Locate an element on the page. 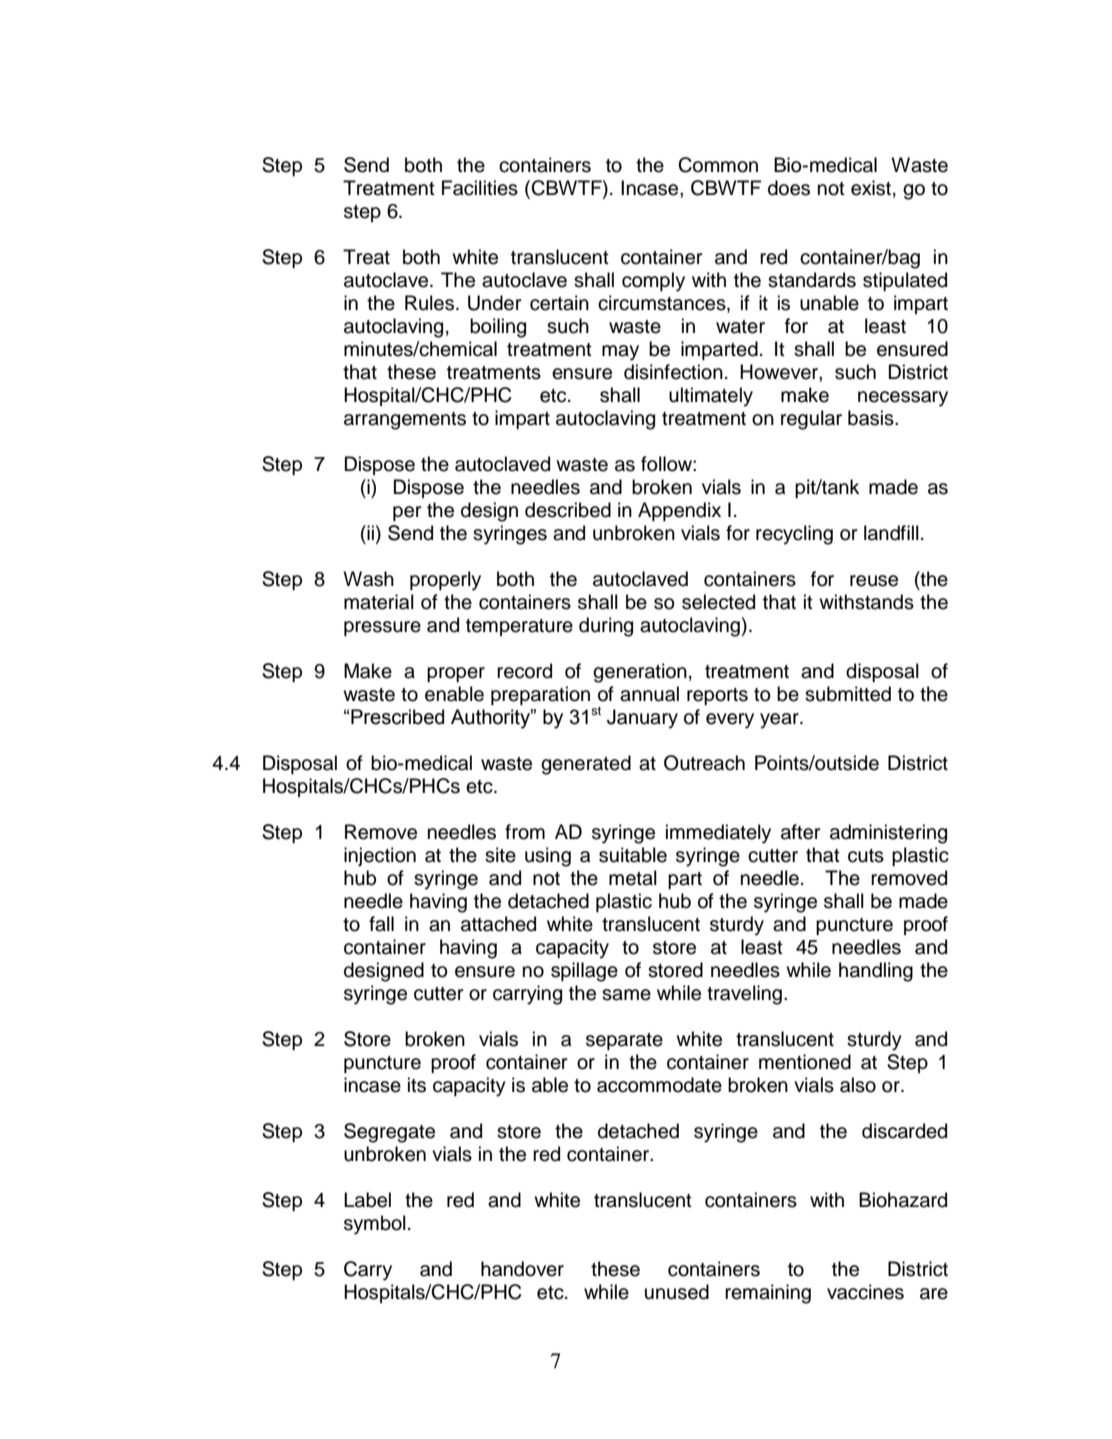  fall is located at coordinates (381, 924).
